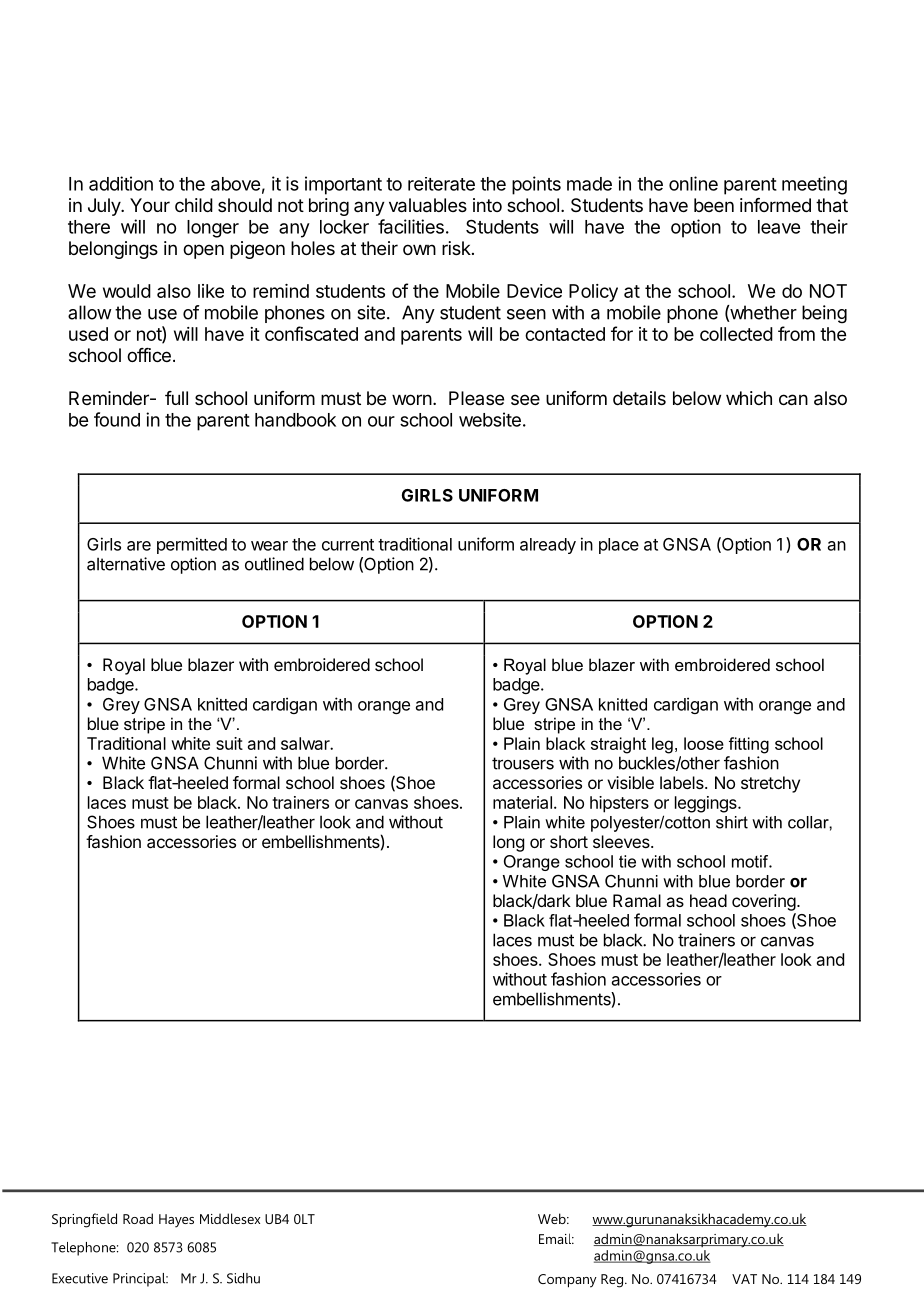  I want to click on Email, so click(556, 1238).
